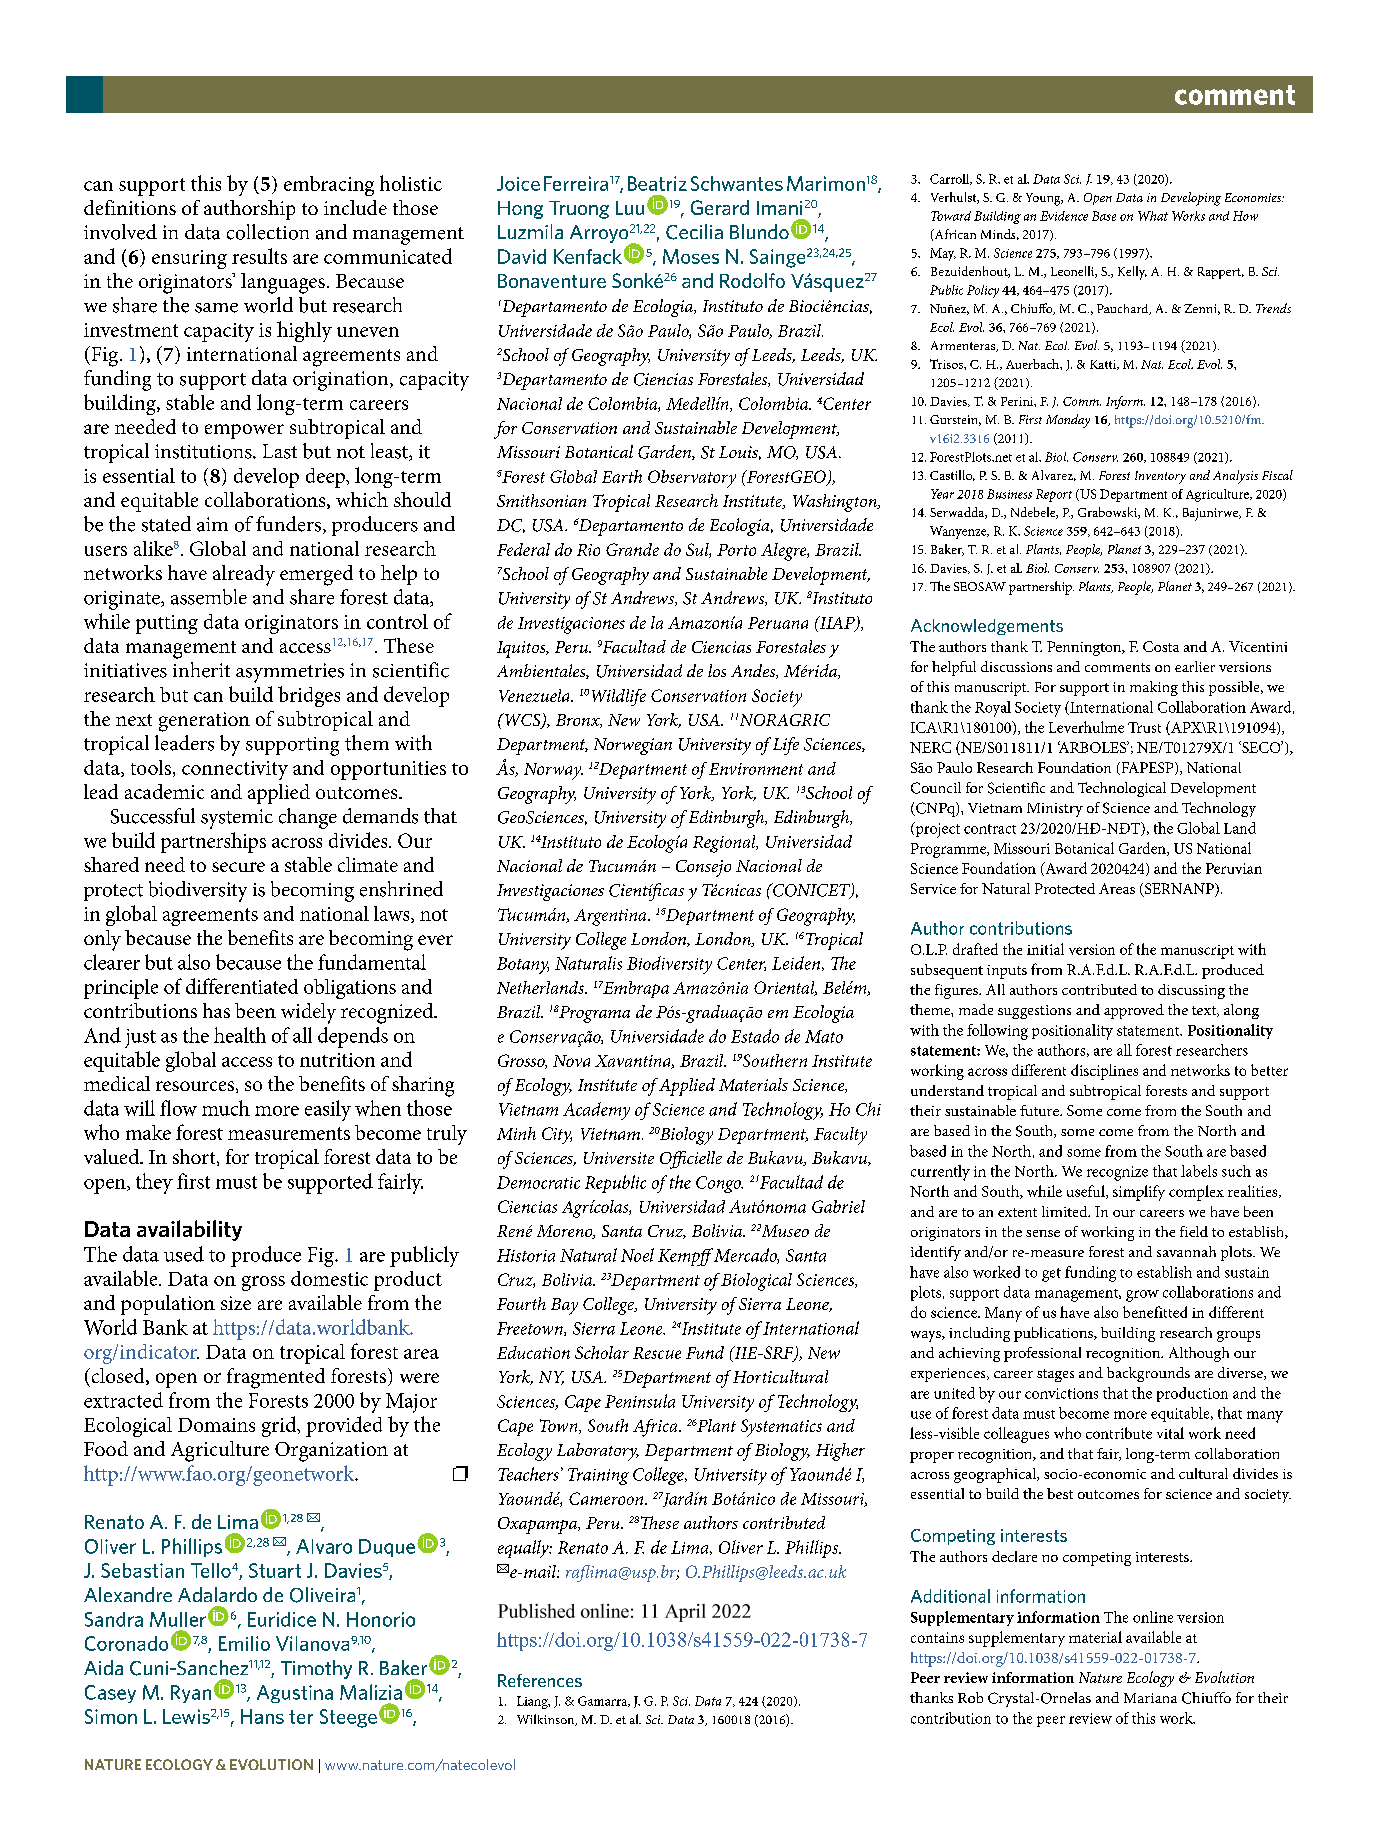  What do you see at coordinates (1153, 216) in the document?
I see `What` at bounding box center [1153, 216].
